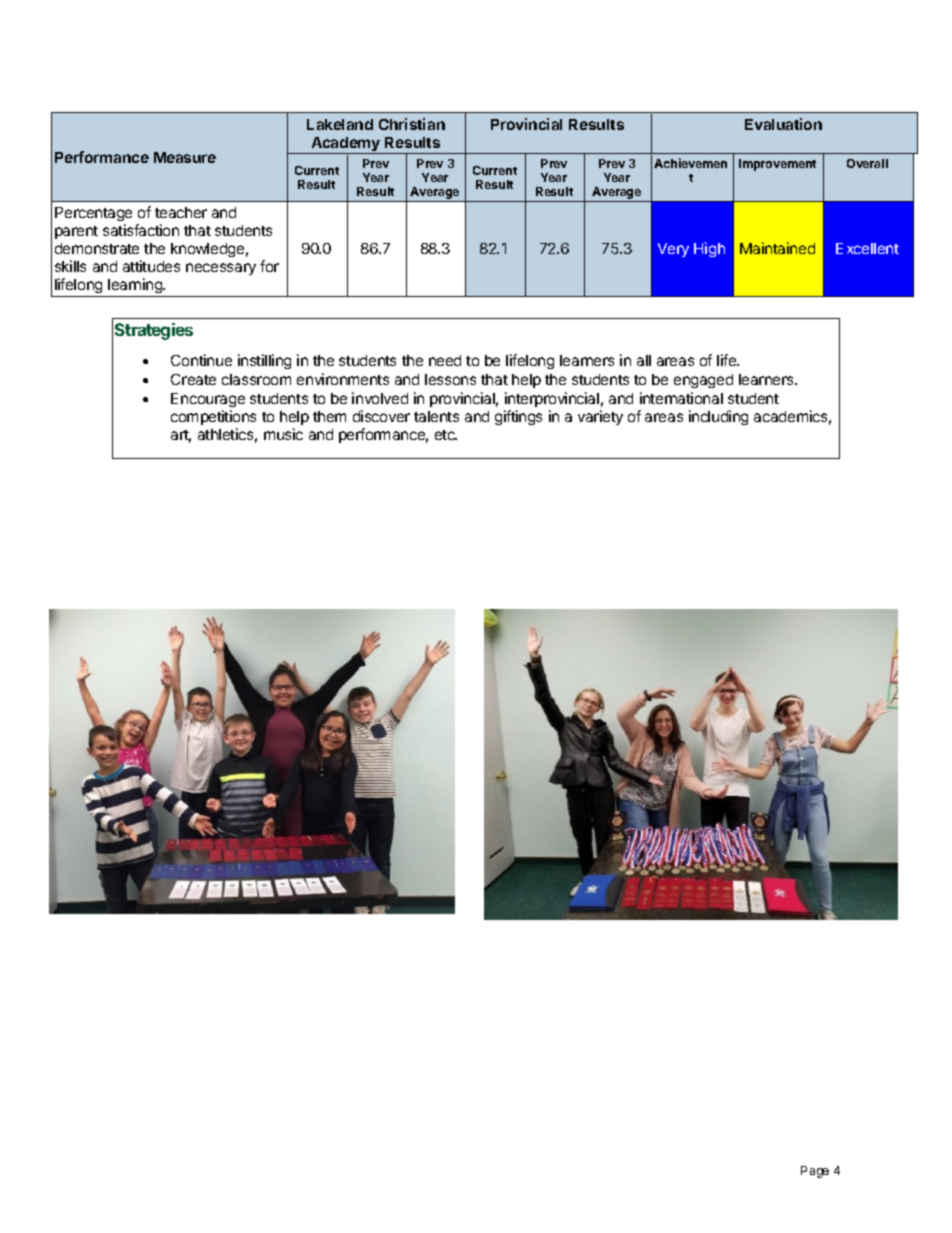 This image has width=952, height=1233. What do you see at coordinates (815, 1172) in the image?
I see `Page` at bounding box center [815, 1172].
